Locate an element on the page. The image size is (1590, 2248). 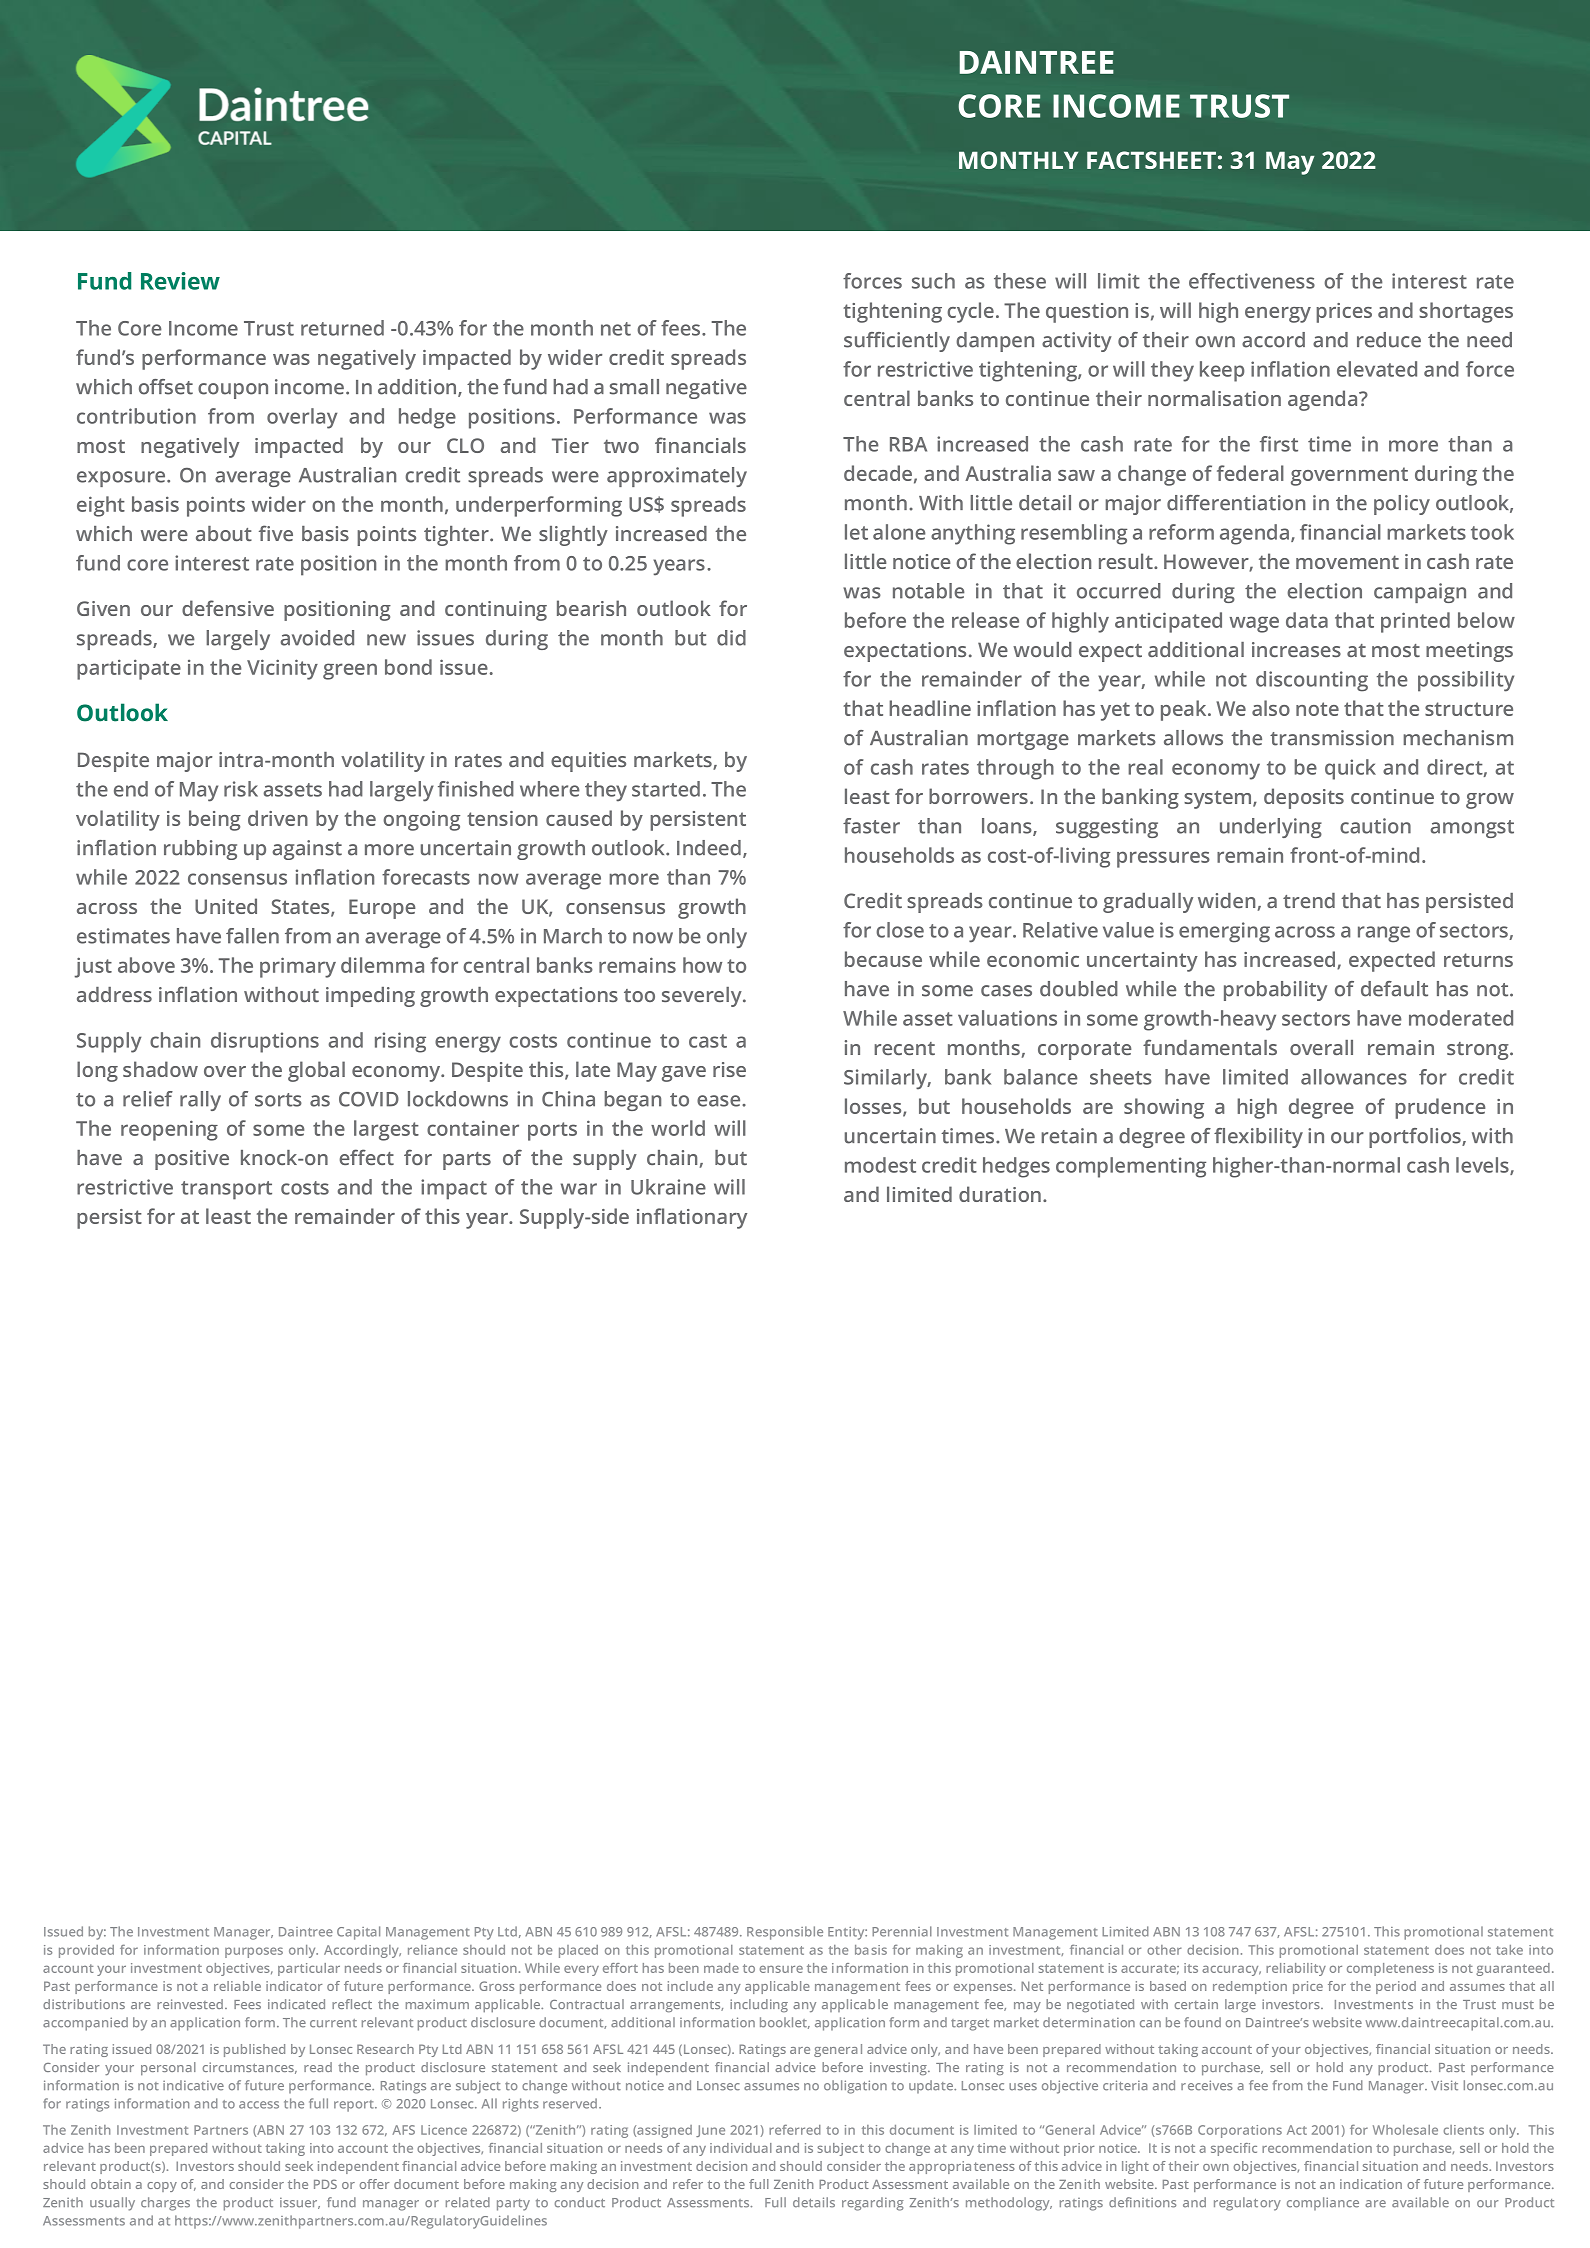
levels is located at coordinates (1483, 1166).
